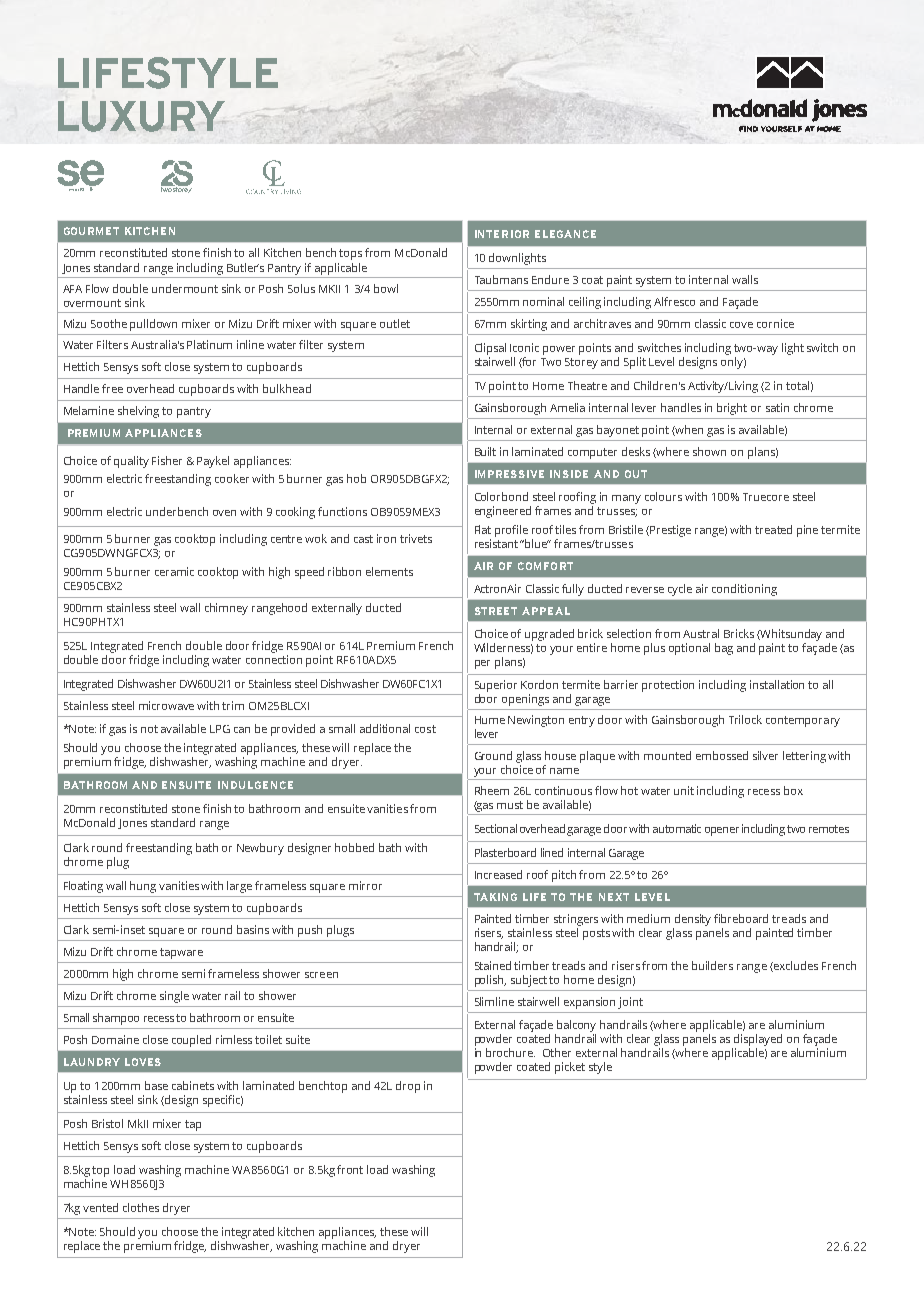  I want to click on front, so click(350, 1169).
